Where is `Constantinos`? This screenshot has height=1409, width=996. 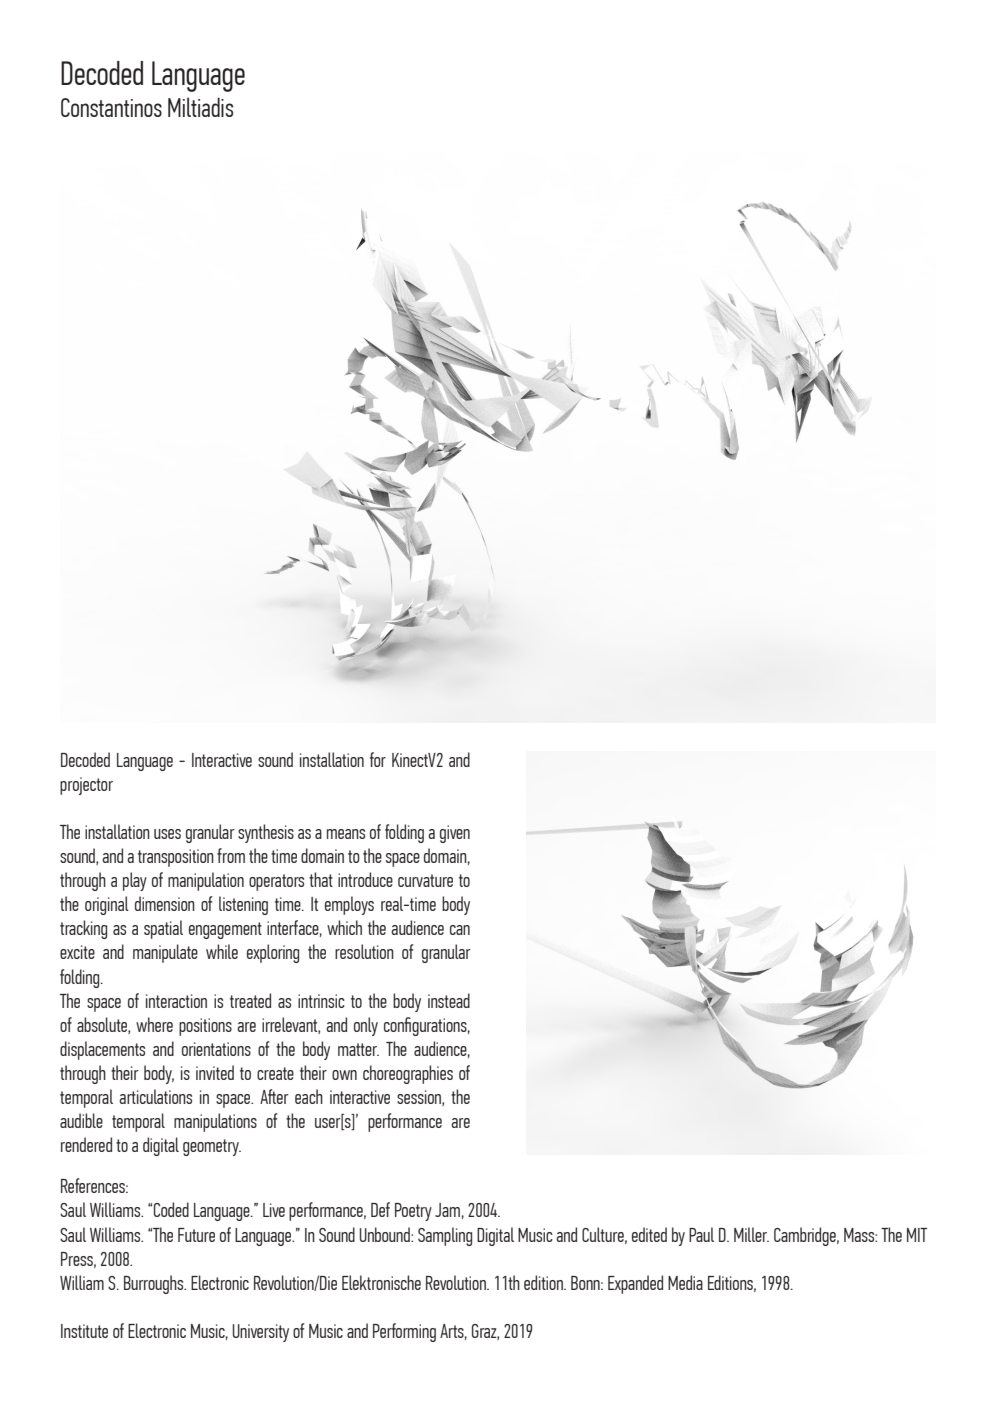 Constantinos is located at coordinates (111, 107).
